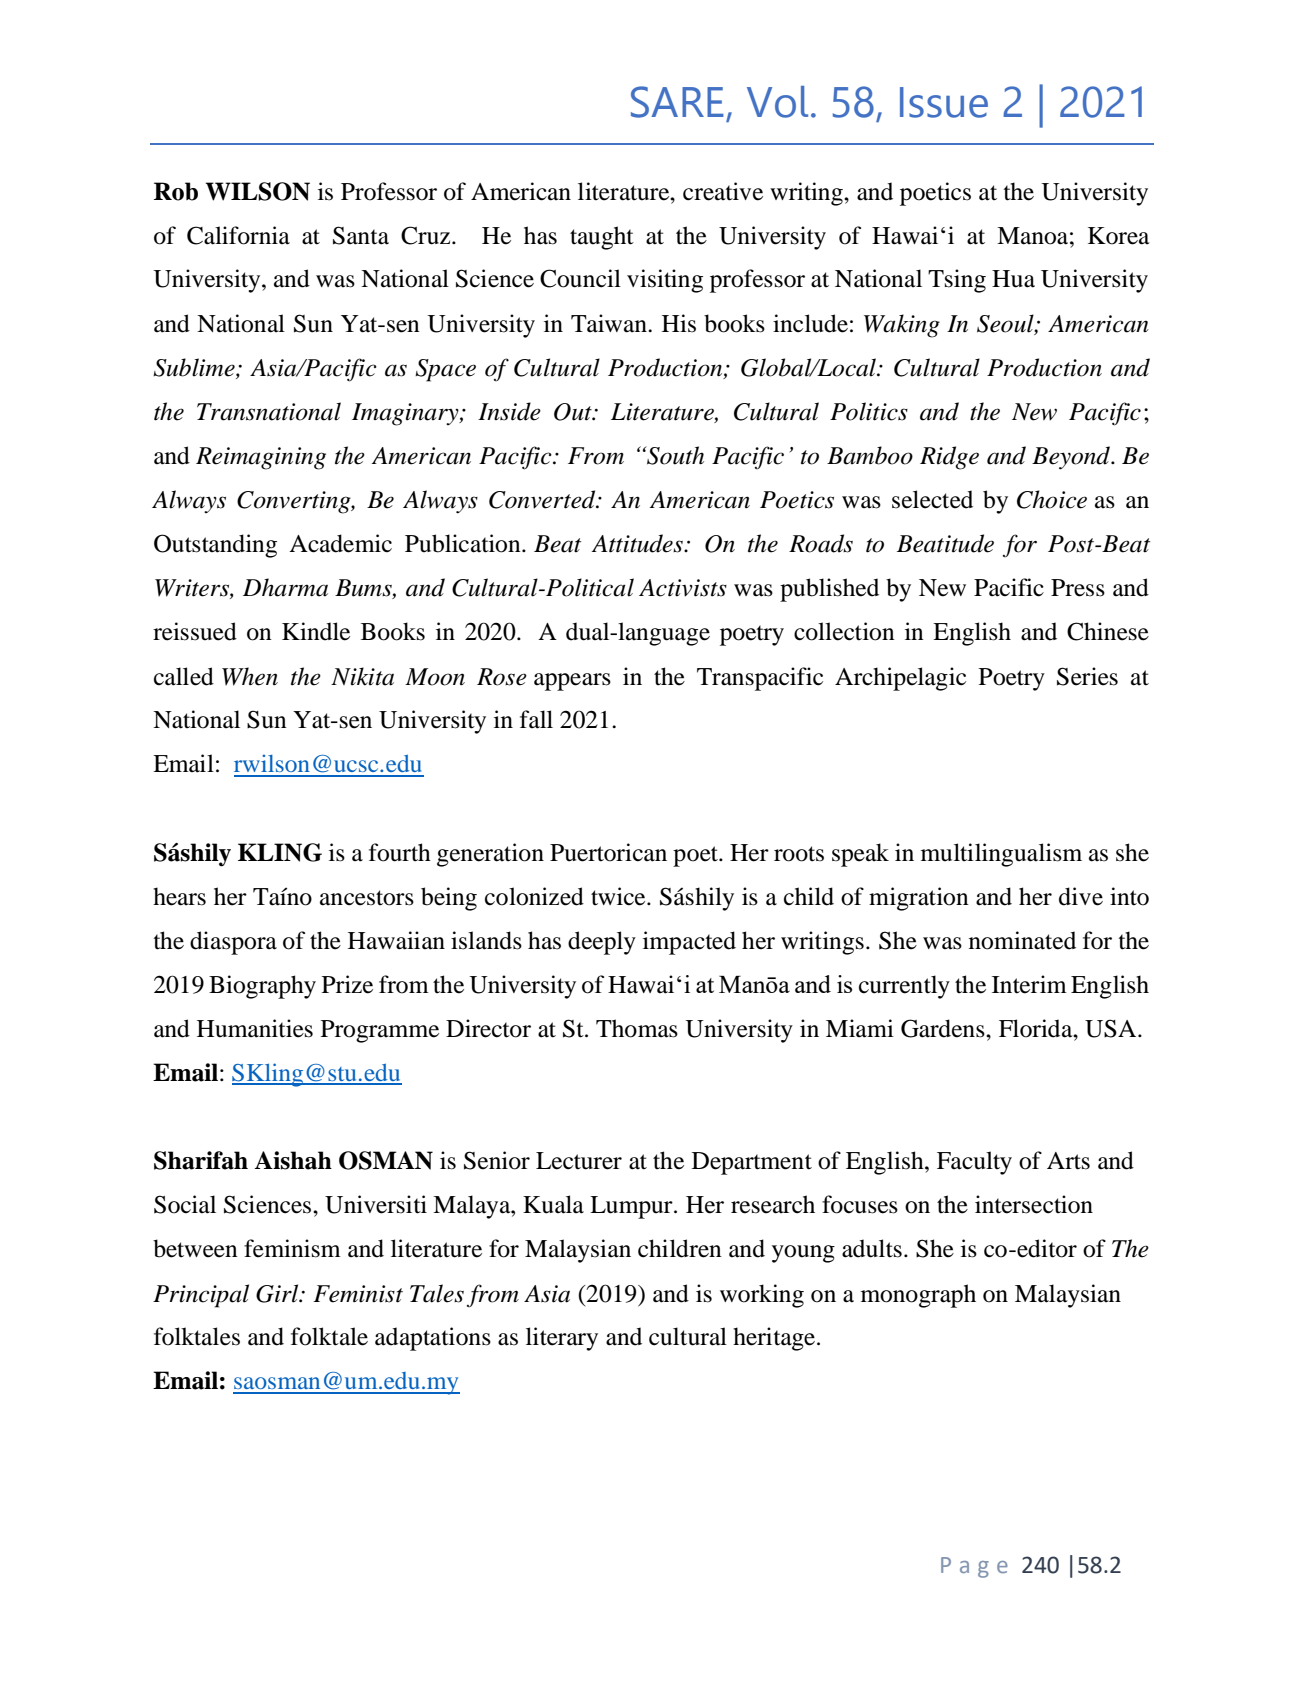  Describe the element at coordinates (572, 682) in the screenshot. I see `appears` at that location.
